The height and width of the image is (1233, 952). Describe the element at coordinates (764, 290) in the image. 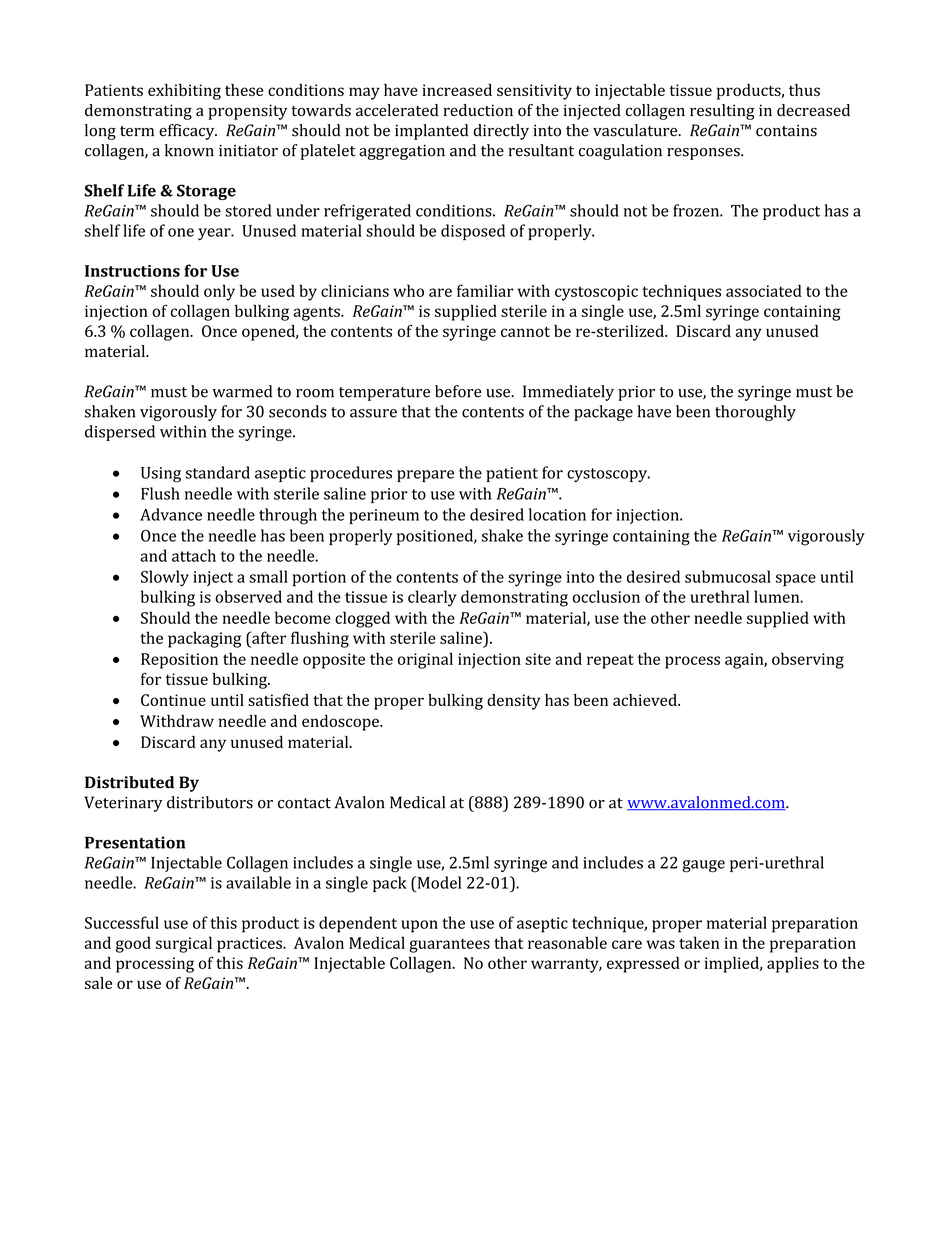

I see `associated` at that location.
